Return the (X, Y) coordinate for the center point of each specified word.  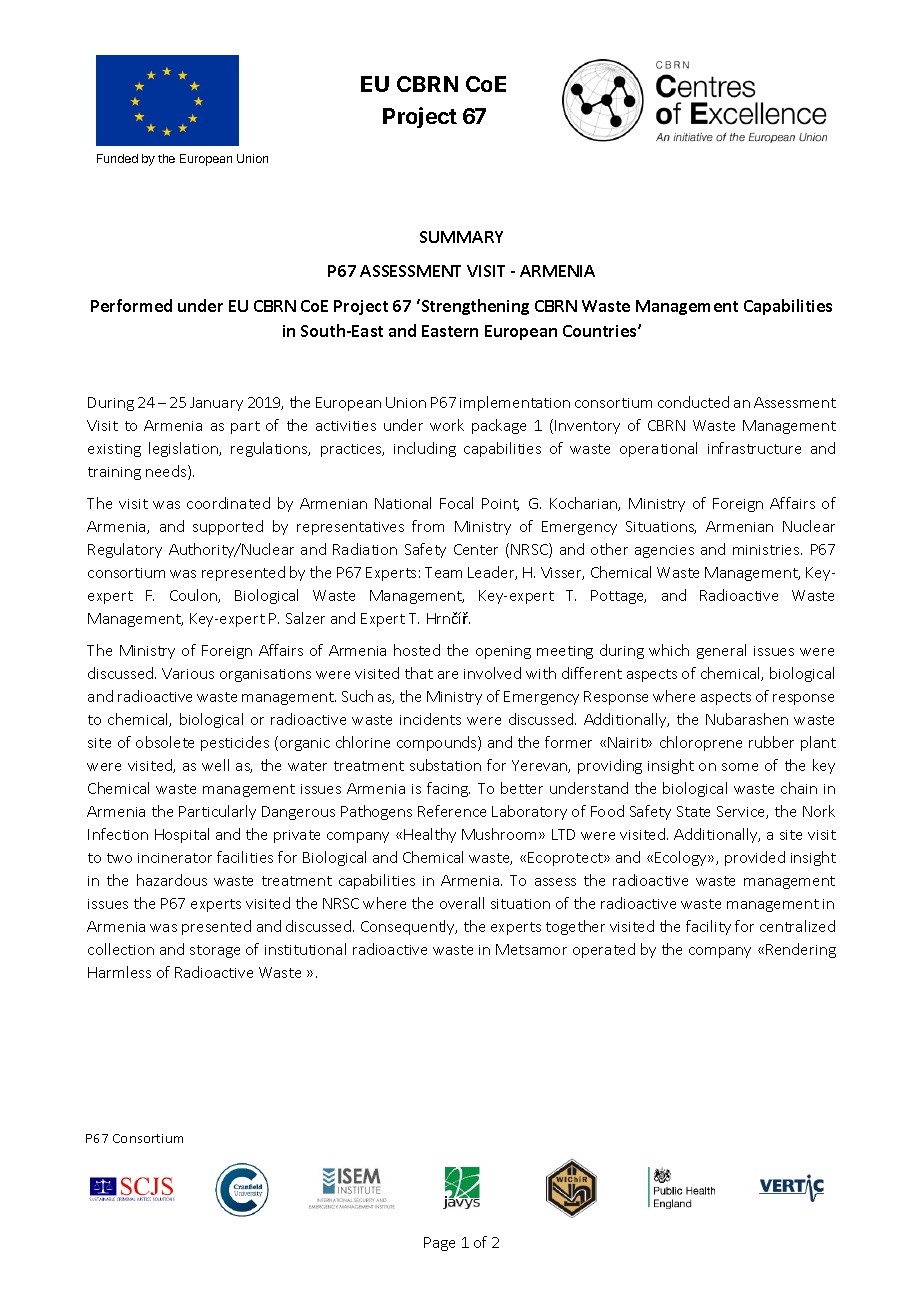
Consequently (409, 927)
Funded (117, 158)
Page (439, 1244)
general (721, 651)
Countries (601, 331)
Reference (452, 811)
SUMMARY (461, 237)
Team (443, 572)
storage (215, 951)
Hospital (182, 835)
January (216, 404)
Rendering (801, 950)
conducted (693, 402)
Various (188, 673)
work (447, 425)
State (693, 811)
